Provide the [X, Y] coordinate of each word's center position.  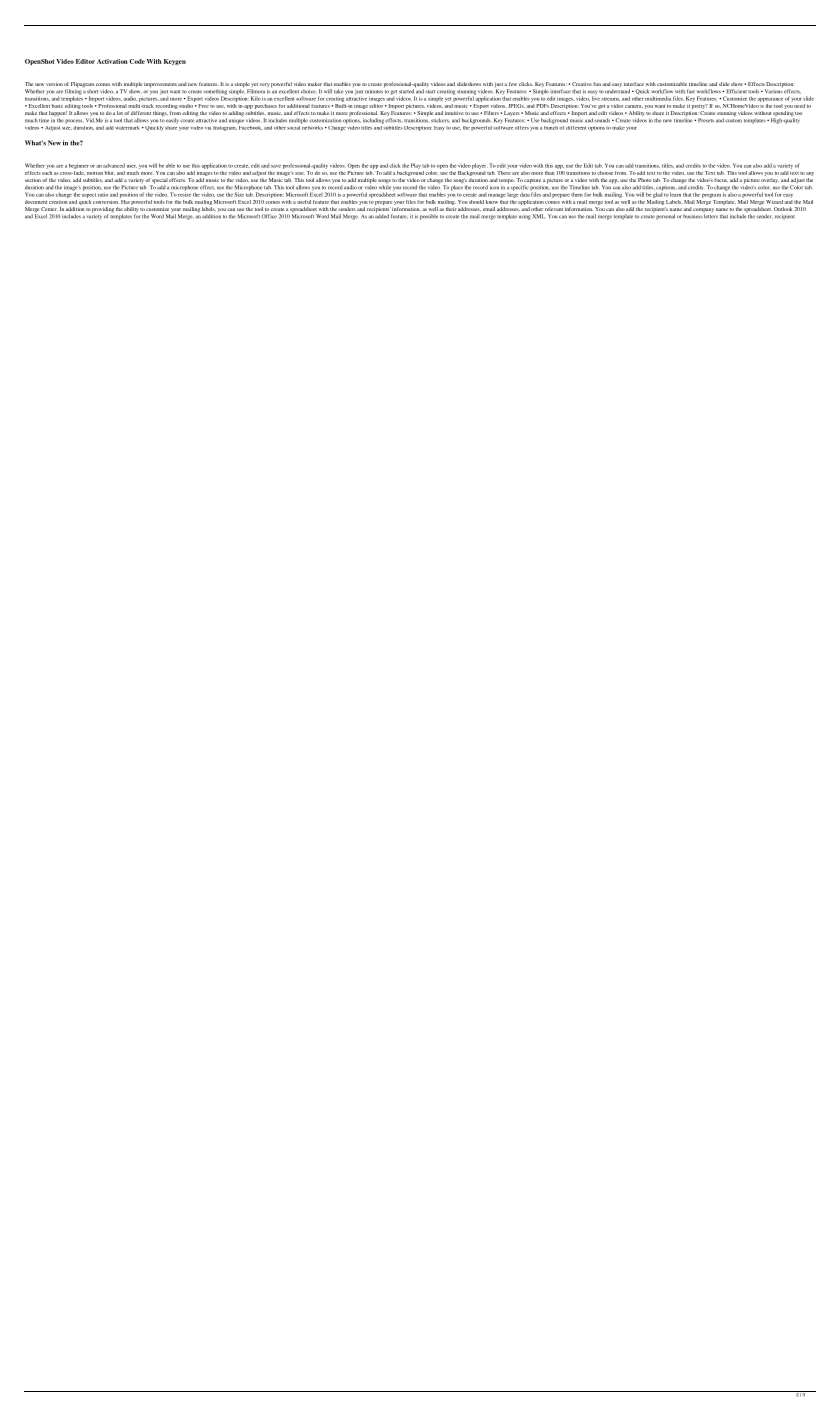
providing [103, 209]
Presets [706, 120]
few [513, 84]
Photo [644, 180]
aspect [89, 195]
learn [675, 194]
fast [691, 91]
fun [597, 84]
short [92, 91]
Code [137, 61]
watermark [127, 128]
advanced [114, 166]
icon [494, 187]
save [276, 166]
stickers [440, 120]
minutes [374, 91]
